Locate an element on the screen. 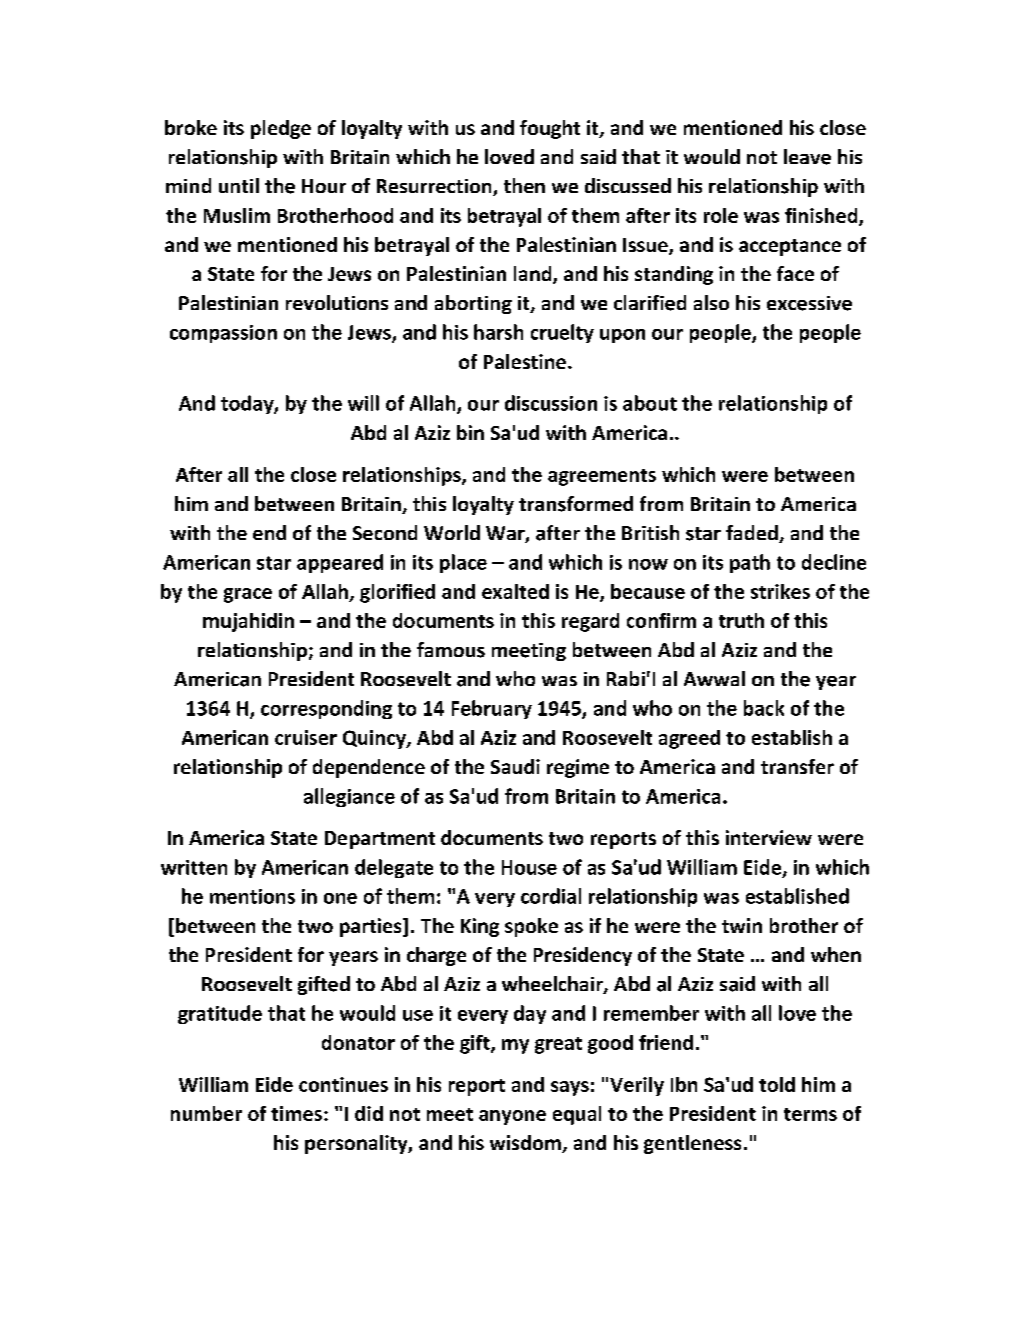 Image resolution: width=1032 pixels, height=1335 pixels. then is located at coordinates (524, 185).
